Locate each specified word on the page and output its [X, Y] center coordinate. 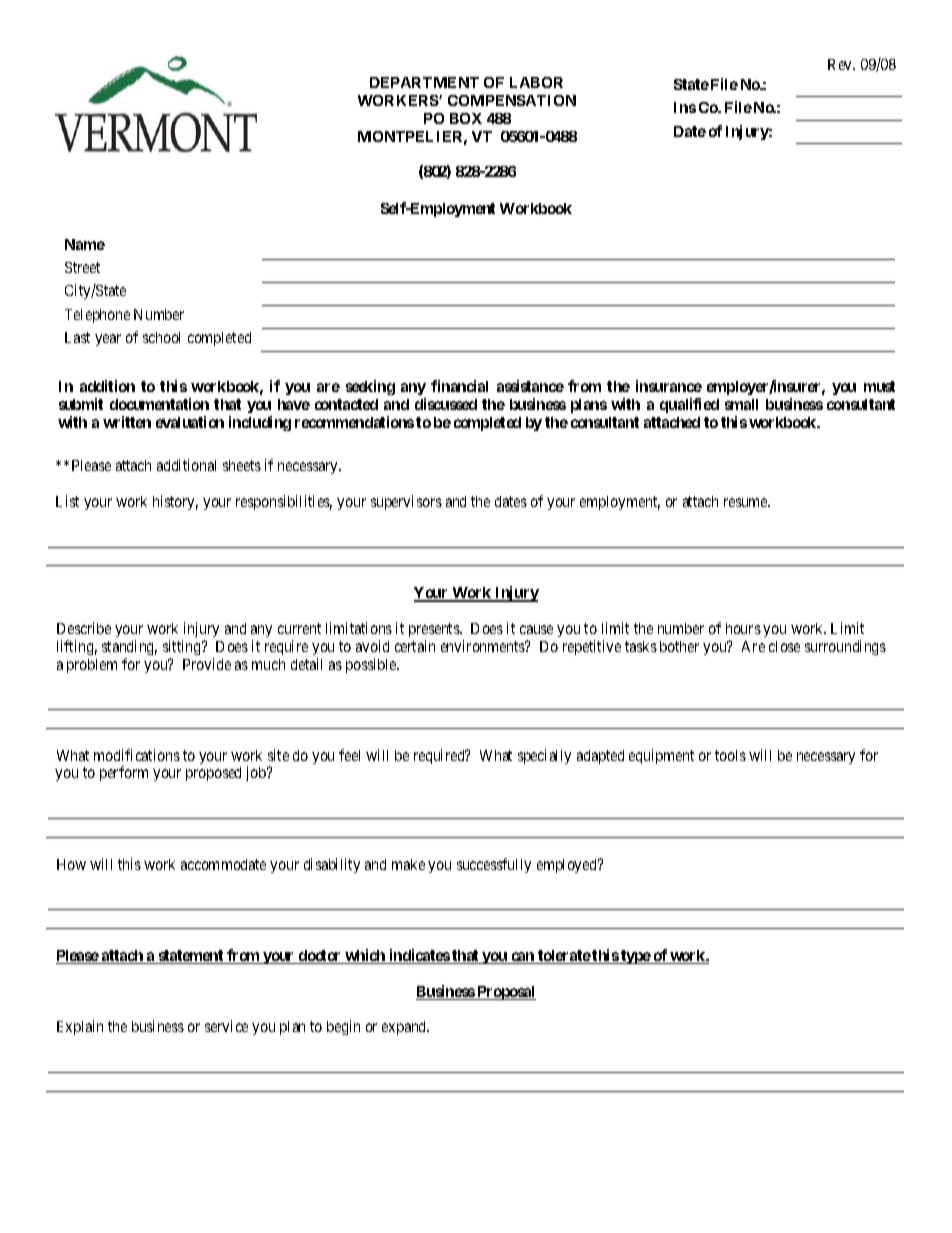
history [175, 502]
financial [459, 386]
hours [743, 628]
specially [544, 756]
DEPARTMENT [424, 82]
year [108, 340]
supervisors [406, 502]
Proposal [505, 993]
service [226, 1026]
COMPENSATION [512, 100]
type [635, 957]
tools [730, 755]
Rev [841, 64]
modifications [137, 755]
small [741, 404]
